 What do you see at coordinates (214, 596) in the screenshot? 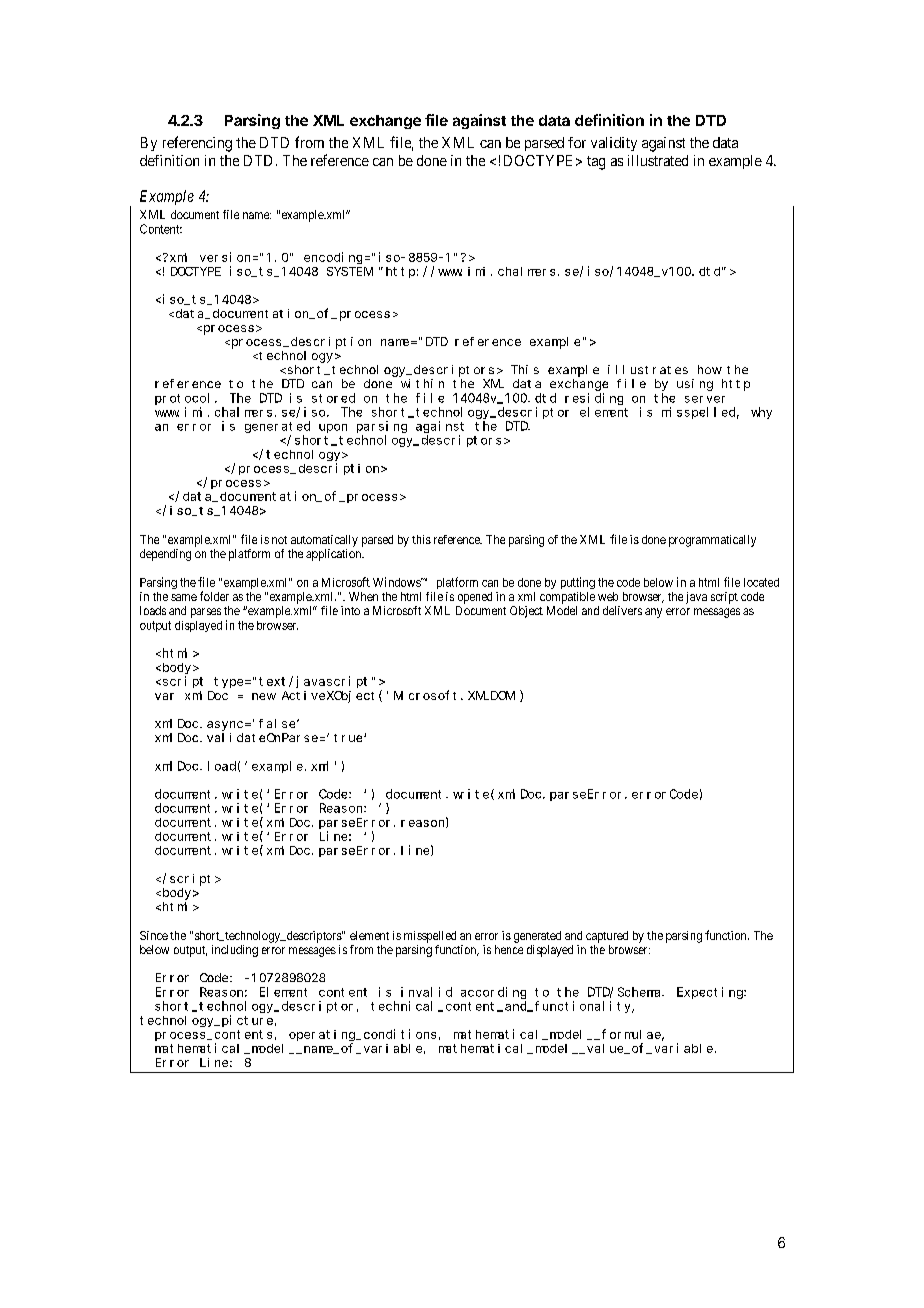
I see `folder` at bounding box center [214, 596].
